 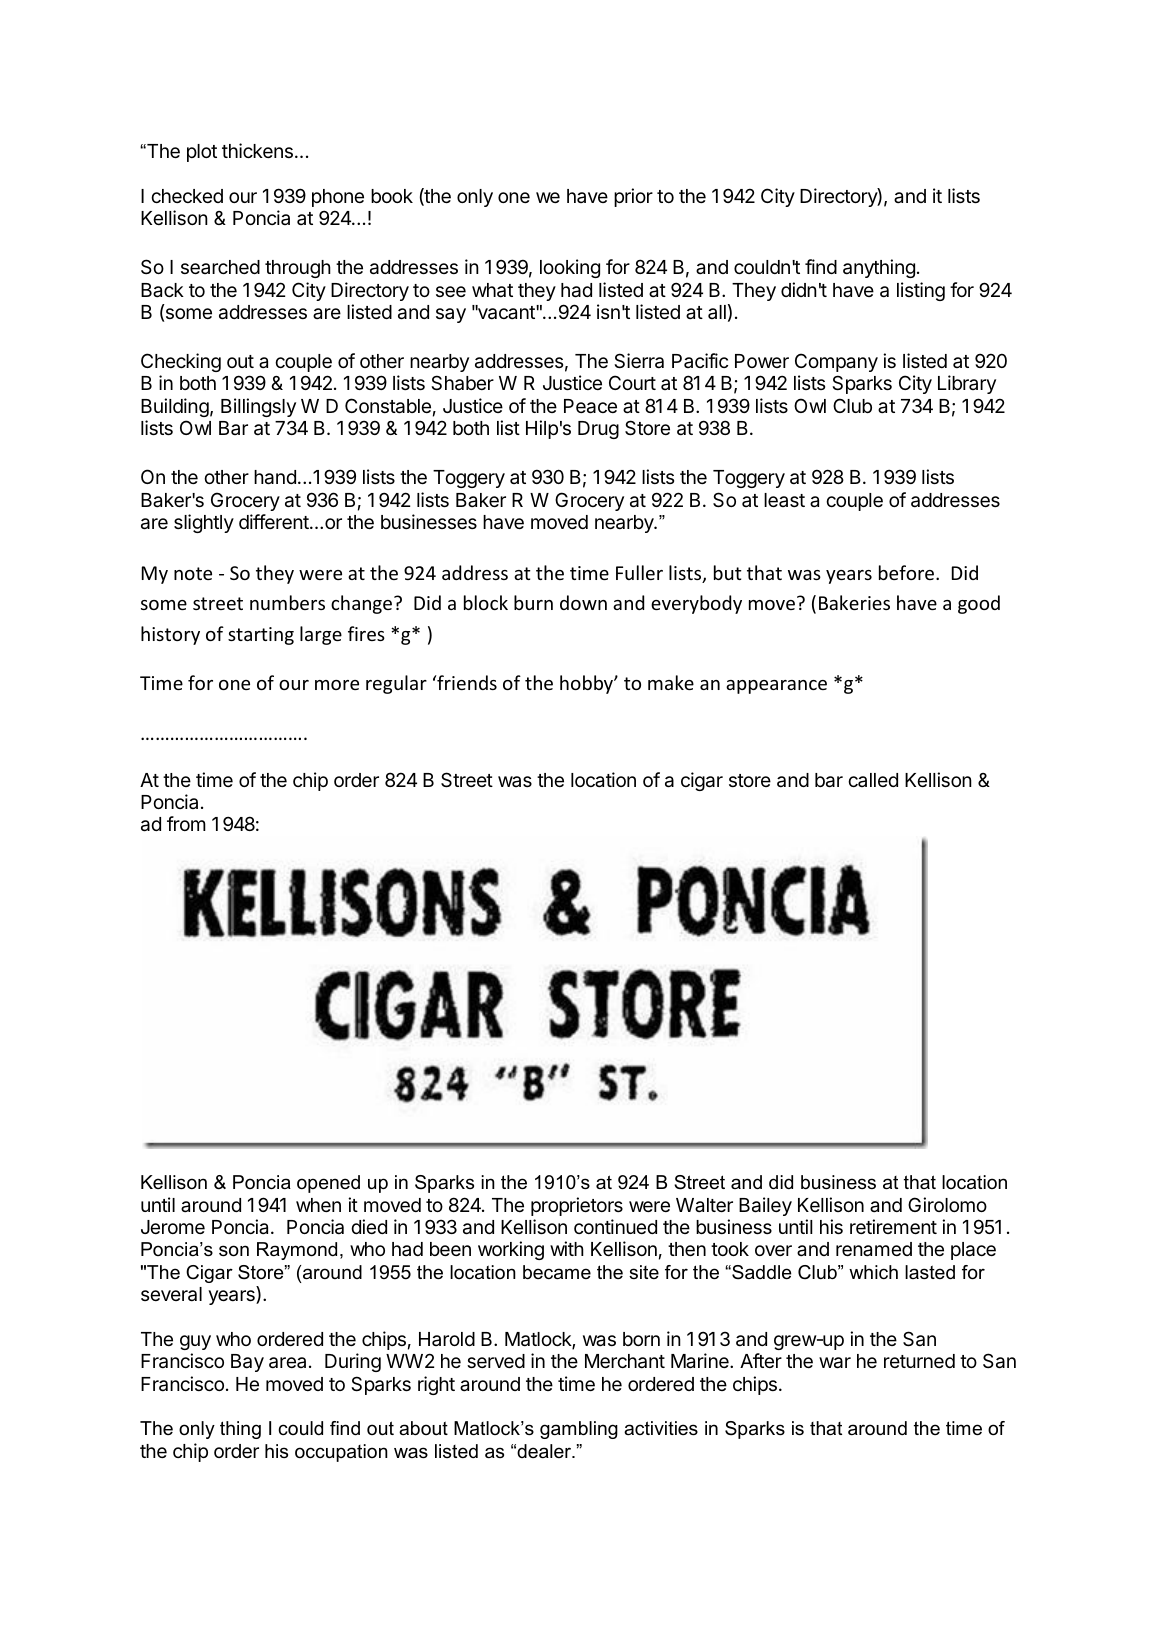 What do you see at coordinates (633, 197) in the image?
I see `prior` at bounding box center [633, 197].
